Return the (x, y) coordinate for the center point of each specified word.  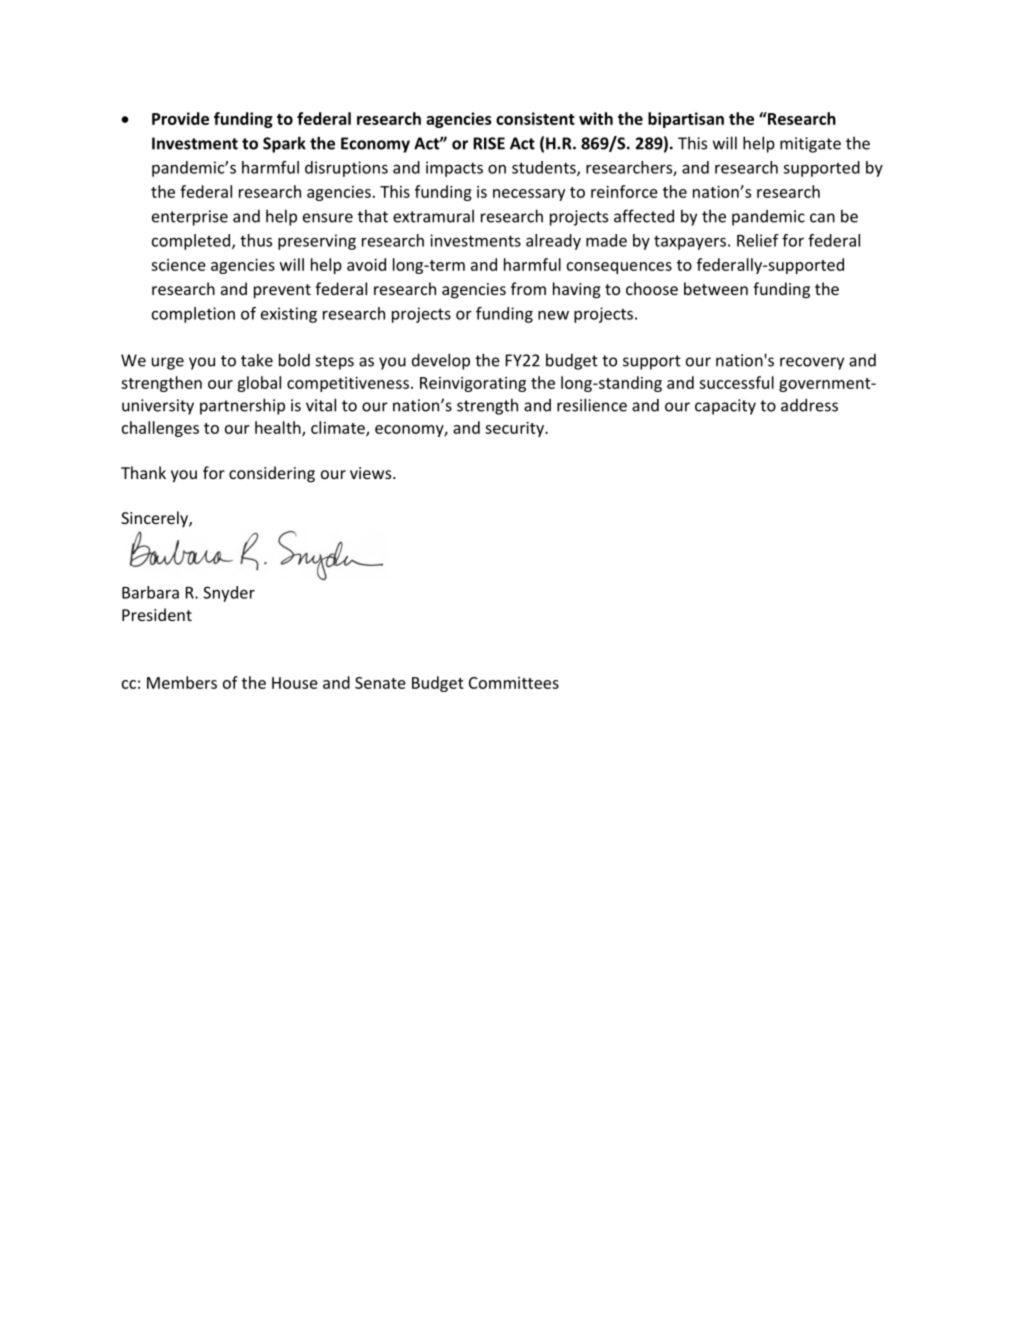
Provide (180, 118)
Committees (514, 683)
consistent (535, 118)
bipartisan (686, 120)
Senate (380, 683)
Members (182, 682)
